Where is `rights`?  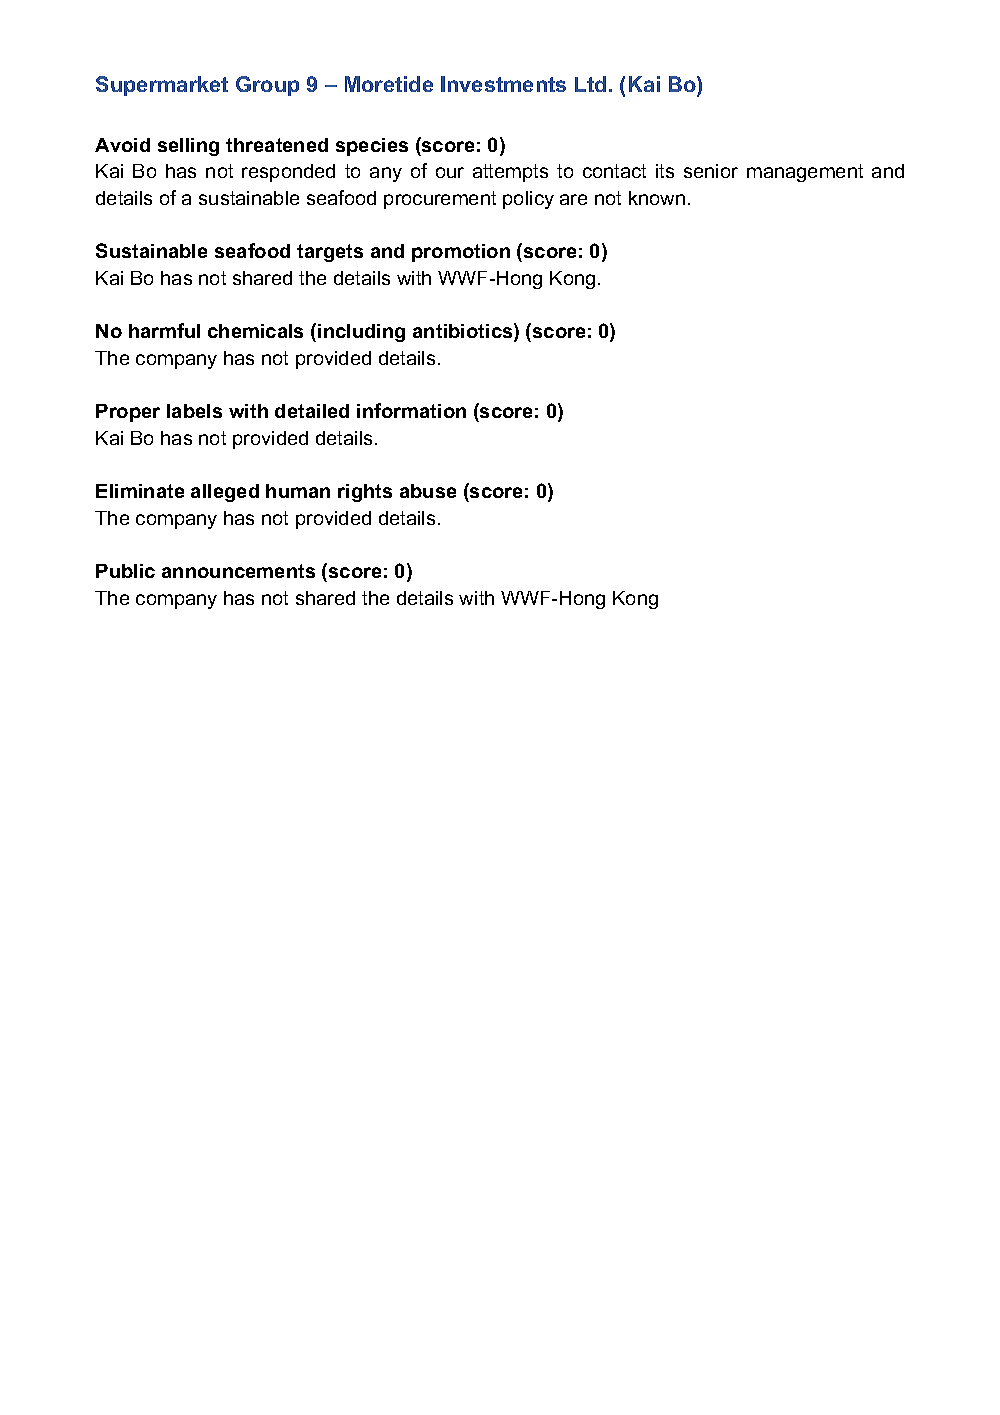 rights is located at coordinates (365, 493).
